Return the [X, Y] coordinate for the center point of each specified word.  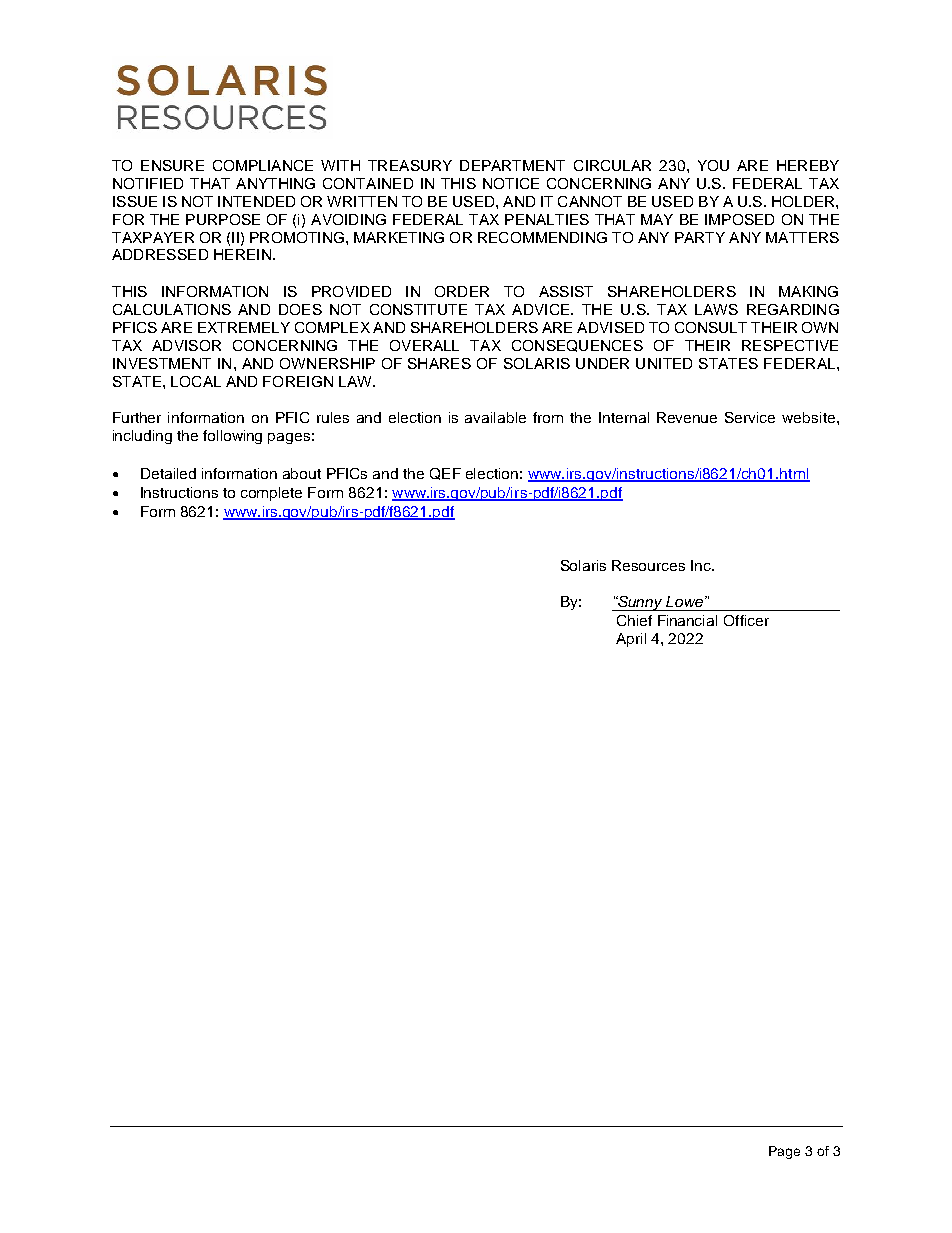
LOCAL [196, 381]
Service [750, 417]
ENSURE [172, 165]
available [495, 417]
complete [271, 494]
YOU [713, 165]
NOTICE [511, 183]
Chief [634, 620]
